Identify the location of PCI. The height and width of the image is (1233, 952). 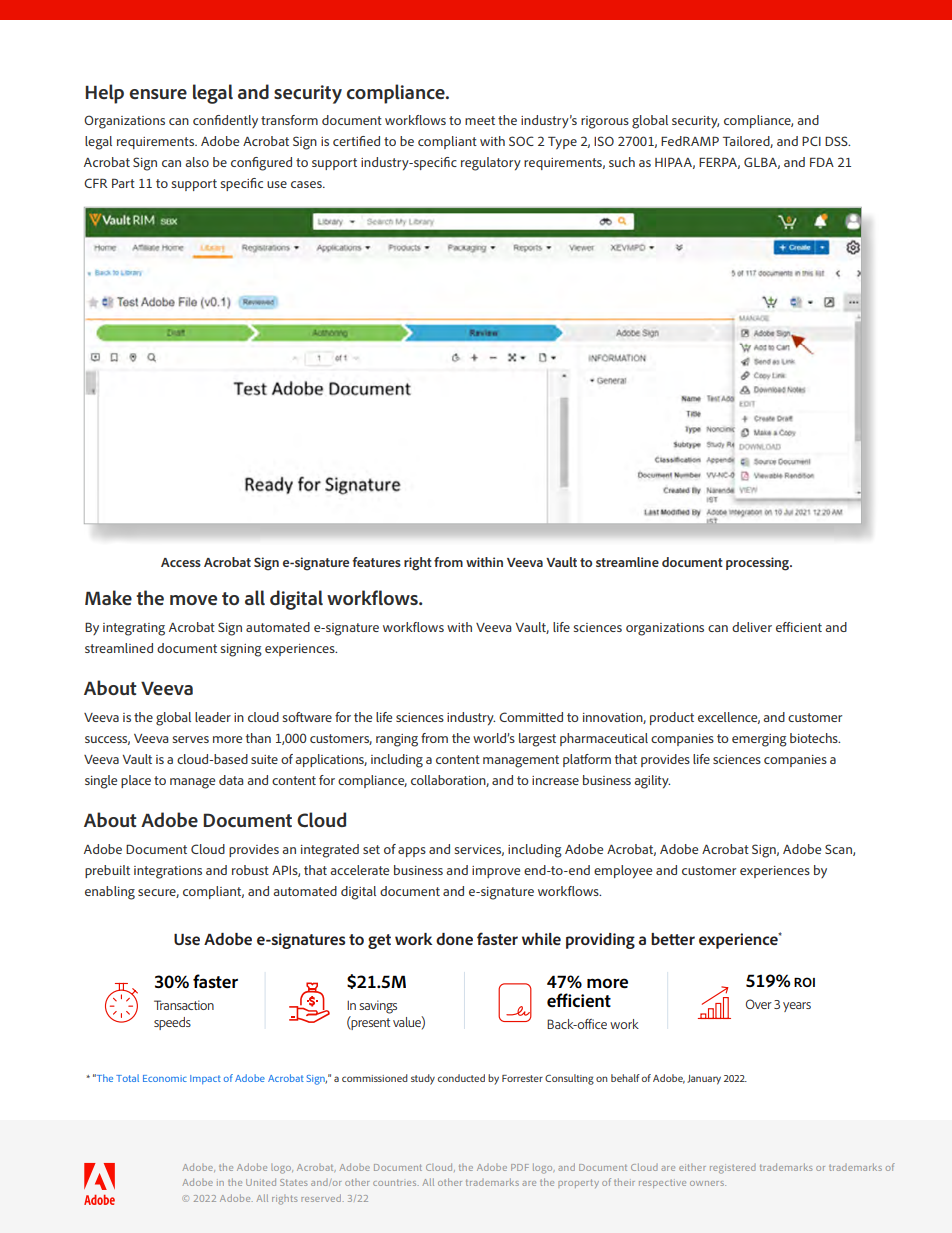
(811, 141).
